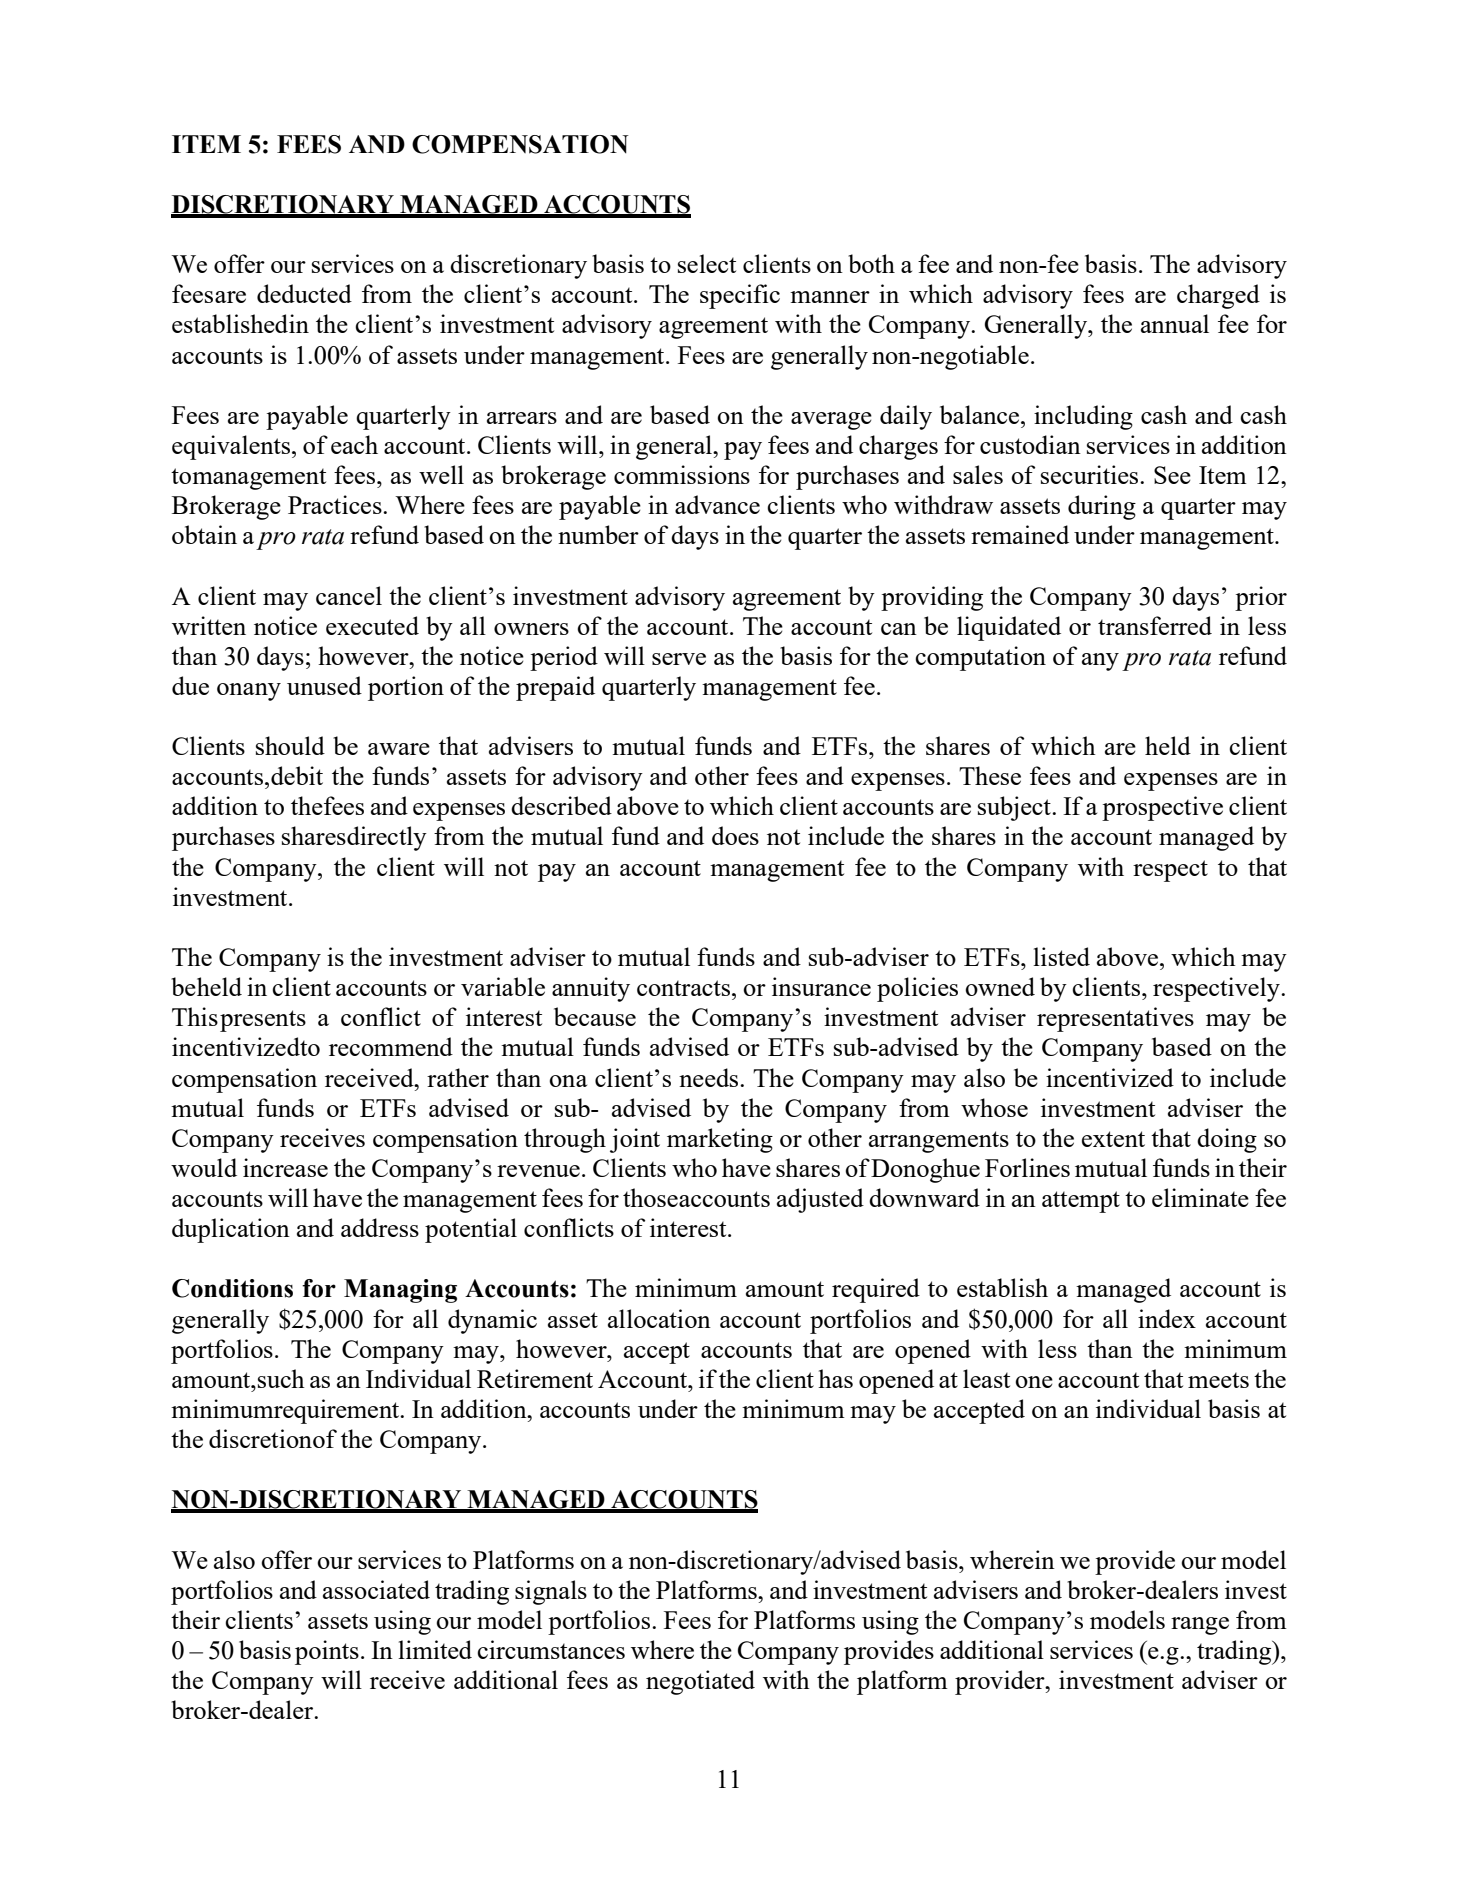  Describe the element at coordinates (1115, 1019) in the screenshot. I see `representatives` at that location.
